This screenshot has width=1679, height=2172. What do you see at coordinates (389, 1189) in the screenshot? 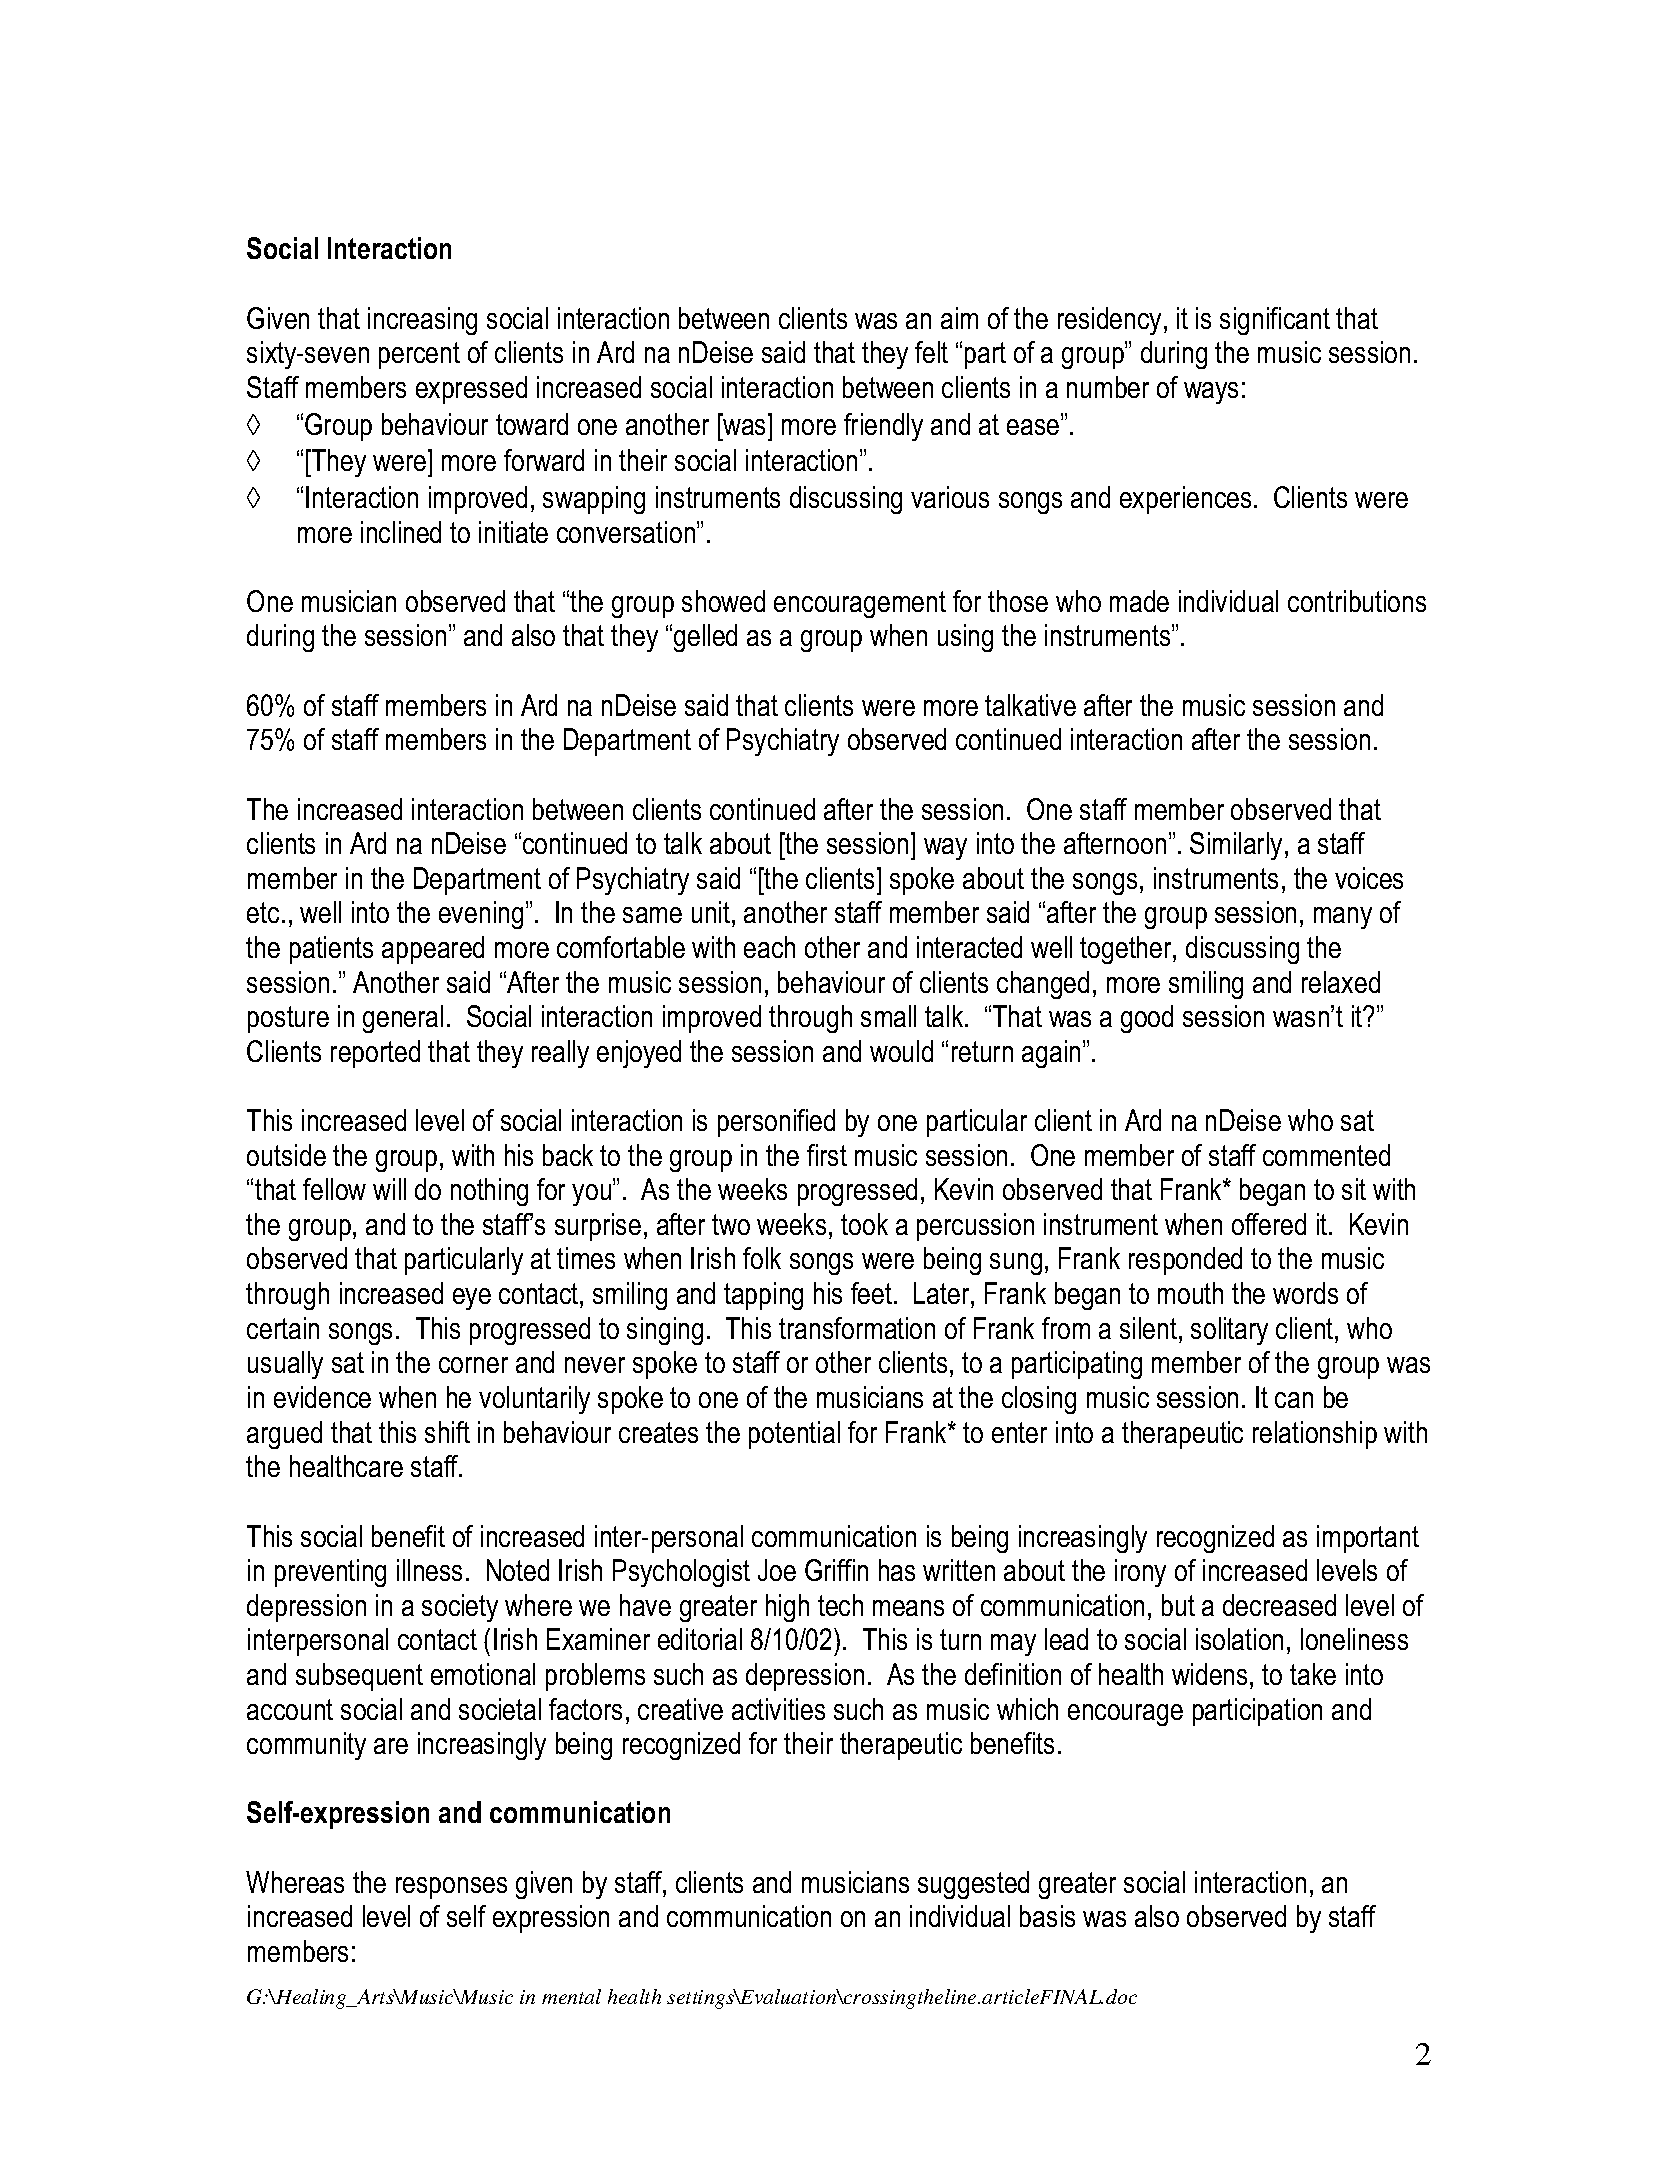
I see `will` at bounding box center [389, 1189].
